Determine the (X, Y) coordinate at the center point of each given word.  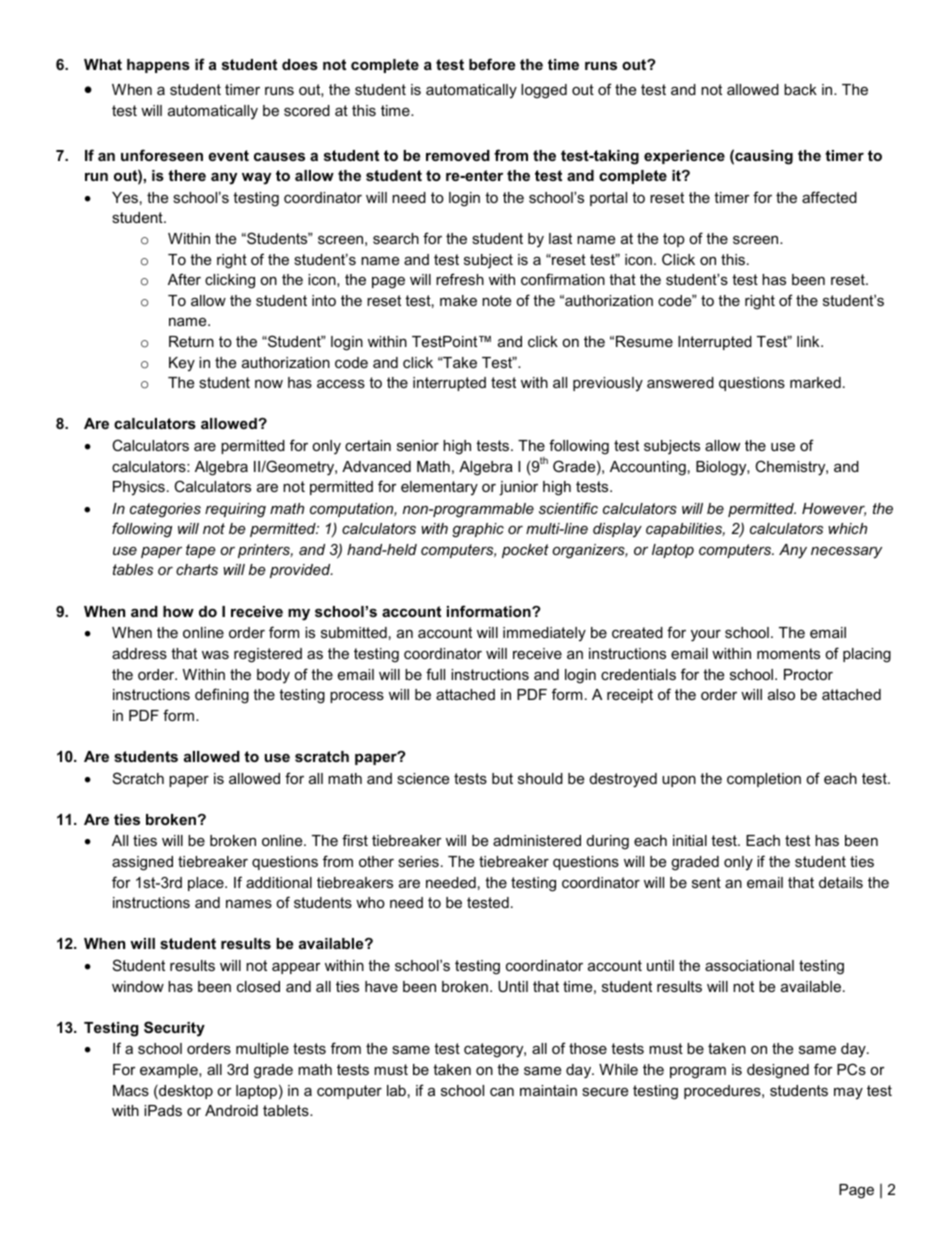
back (800, 89)
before (492, 64)
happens (158, 66)
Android (231, 1110)
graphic (478, 530)
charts (197, 569)
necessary (846, 553)
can (502, 1092)
